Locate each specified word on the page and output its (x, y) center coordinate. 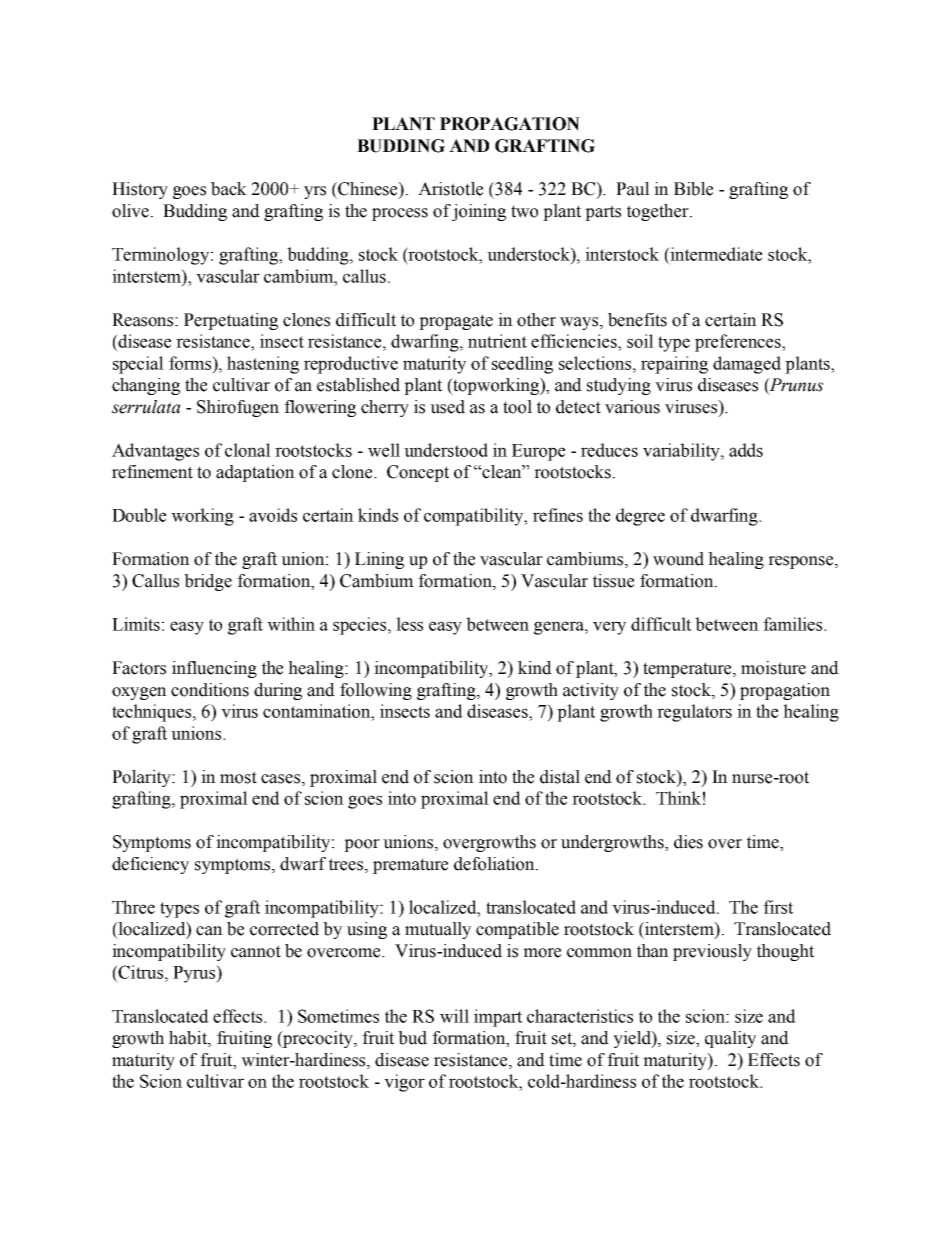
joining (479, 212)
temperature (688, 670)
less (409, 624)
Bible (693, 189)
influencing (214, 669)
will (454, 1016)
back (229, 189)
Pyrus (195, 974)
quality (730, 1039)
